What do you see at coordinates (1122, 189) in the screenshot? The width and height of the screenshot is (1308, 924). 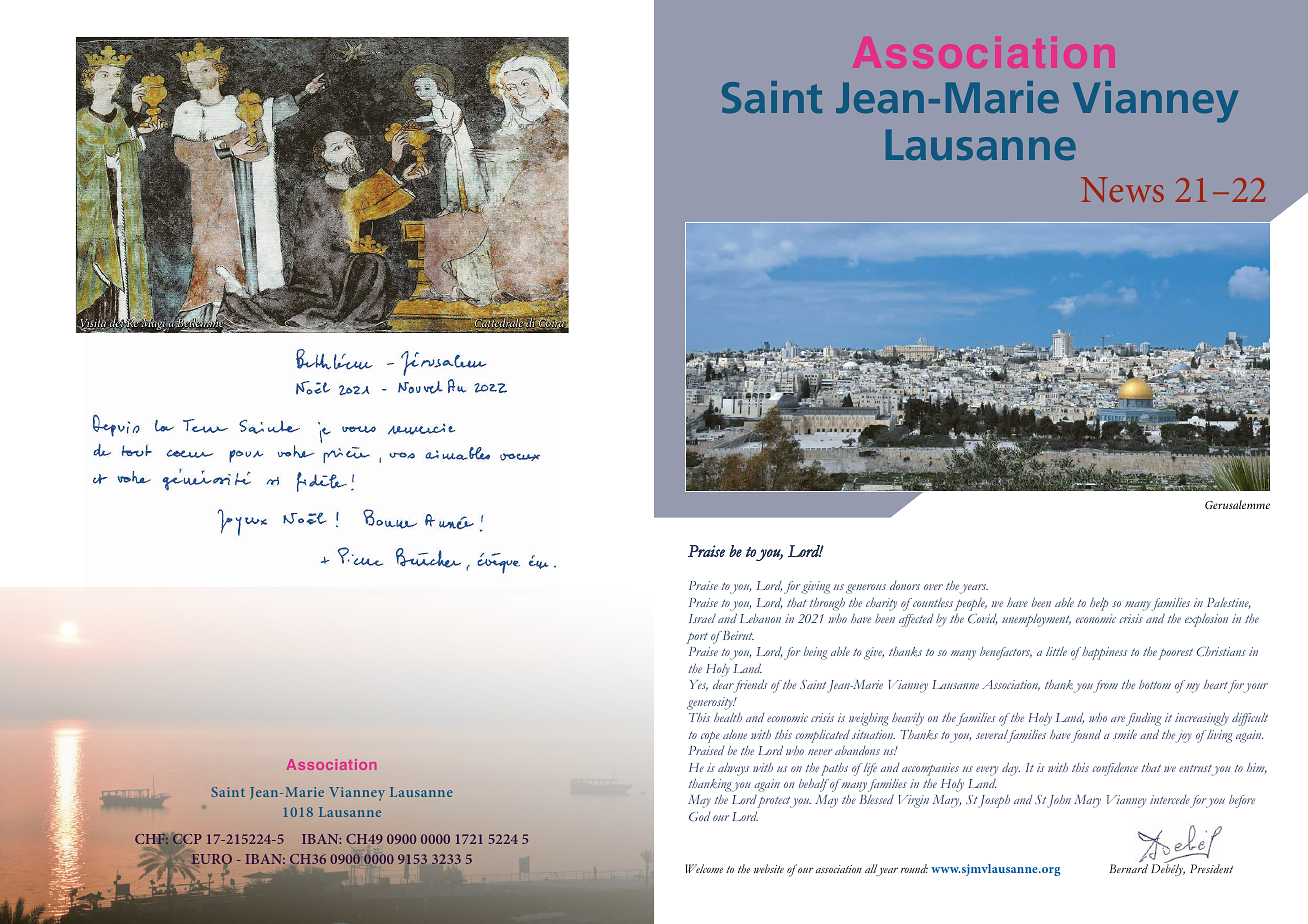 I see `News` at bounding box center [1122, 189].
